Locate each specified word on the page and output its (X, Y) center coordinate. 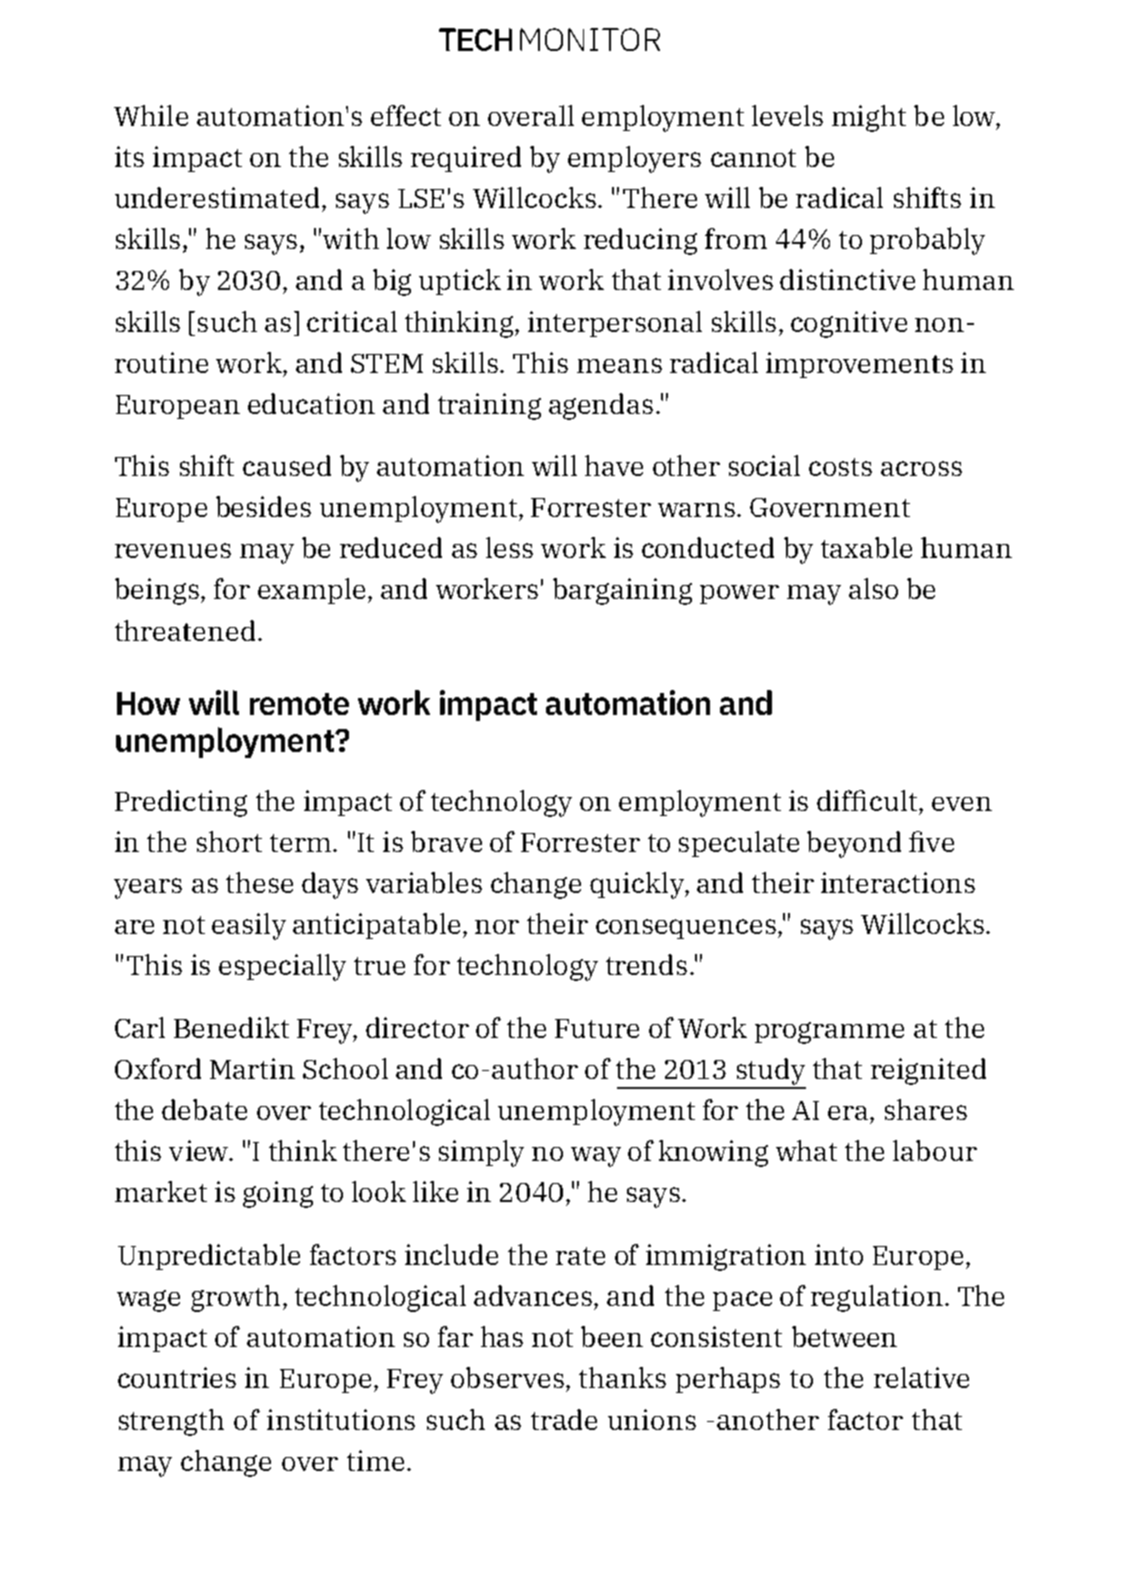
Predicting (181, 803)
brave (446, 841)
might (869, 118)
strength (171, 1422)
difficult (867, 800)
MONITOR (590, 39)
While (151, 115)
